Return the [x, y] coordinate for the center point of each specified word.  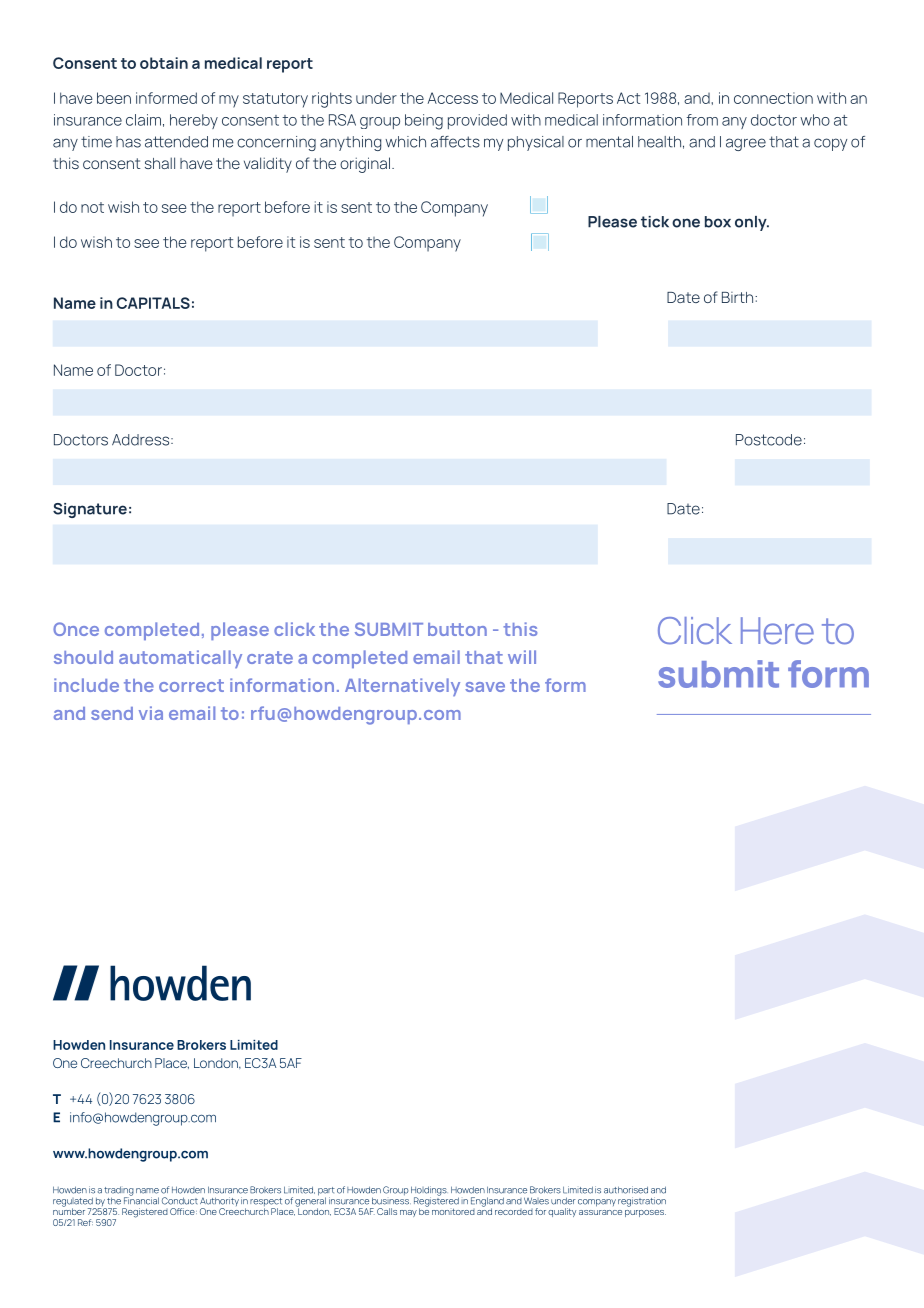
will [522, 657]
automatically [180, 659]
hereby [194, 121]
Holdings [429, 1192]
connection [773, 98]
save [485, 687]
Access [453, 98]
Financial [141, 1200]
